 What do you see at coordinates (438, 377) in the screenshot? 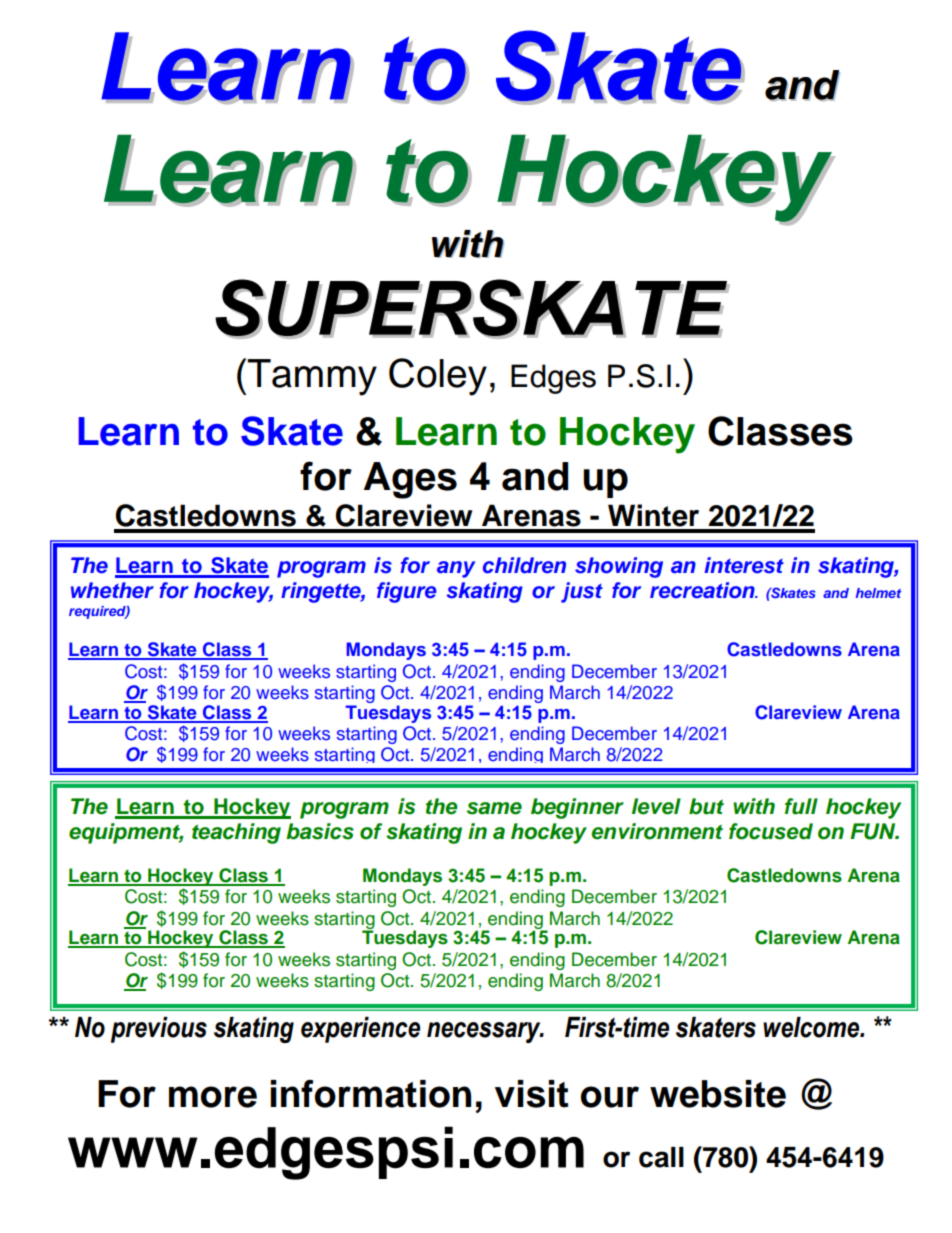
I see `Coley` at bounding box center [438, 377].
